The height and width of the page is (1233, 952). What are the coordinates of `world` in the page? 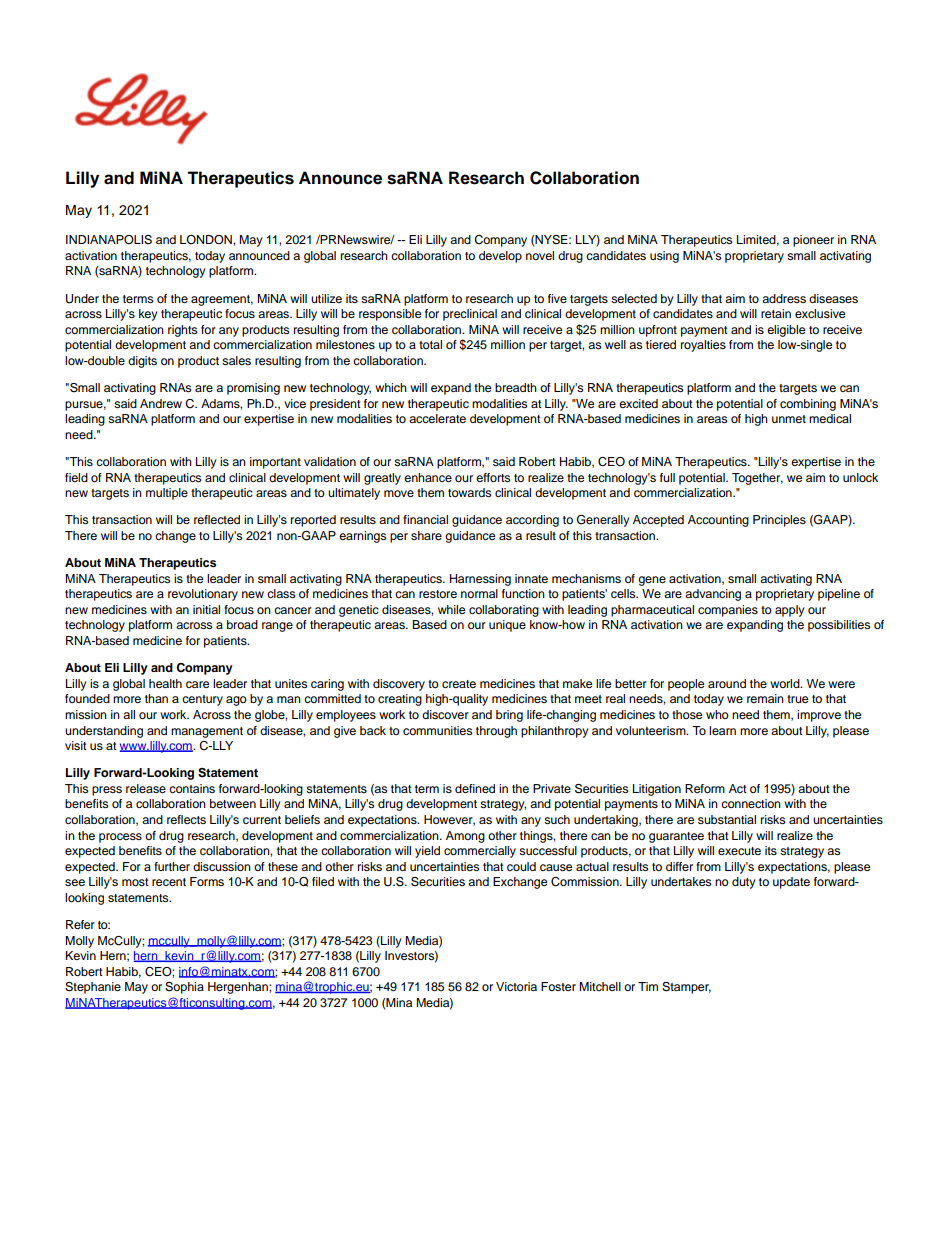 It's located at (786, 683).
